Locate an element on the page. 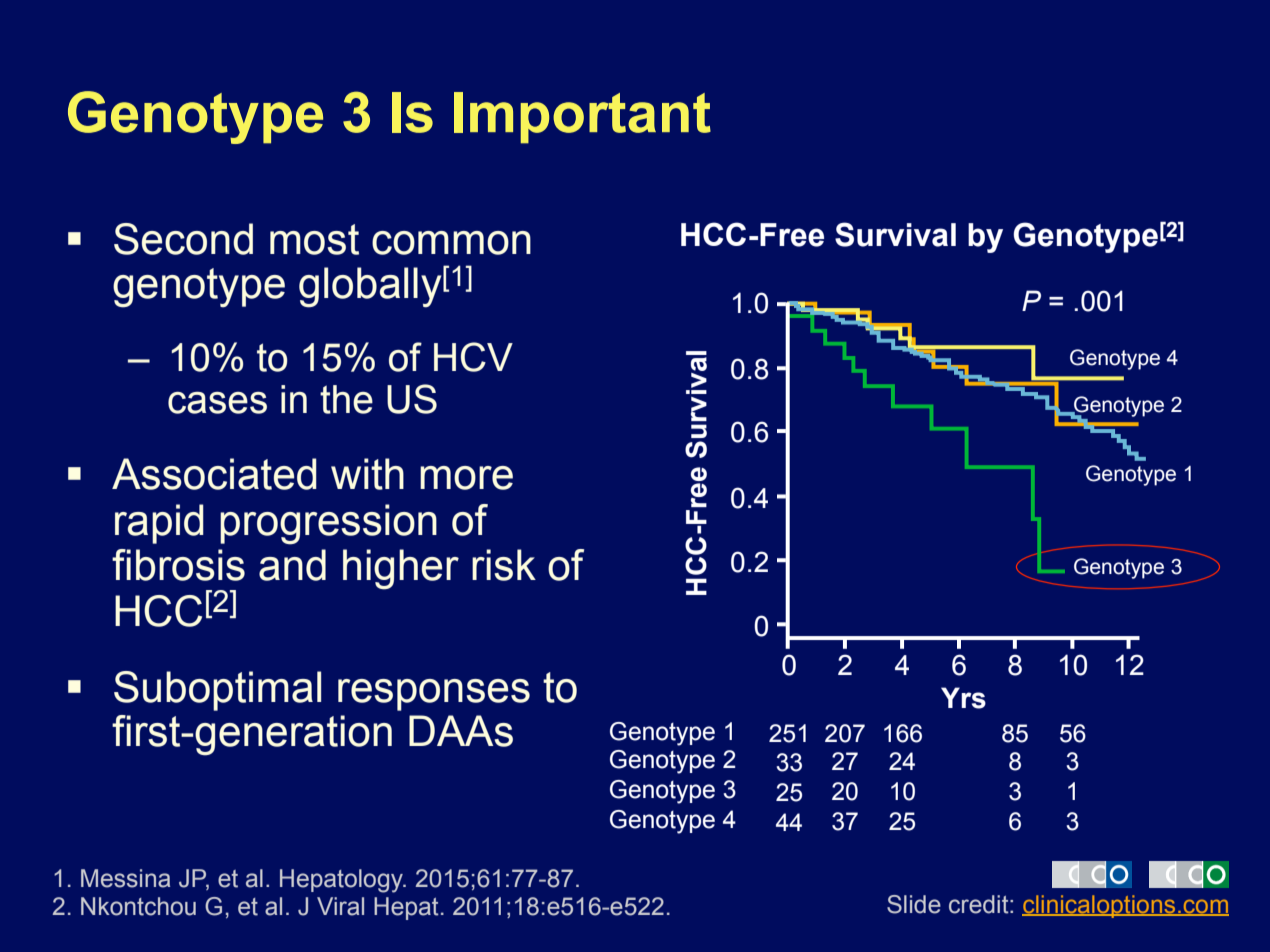 This image has height=952, width=1270. common is located at coordinates (451, 243).
